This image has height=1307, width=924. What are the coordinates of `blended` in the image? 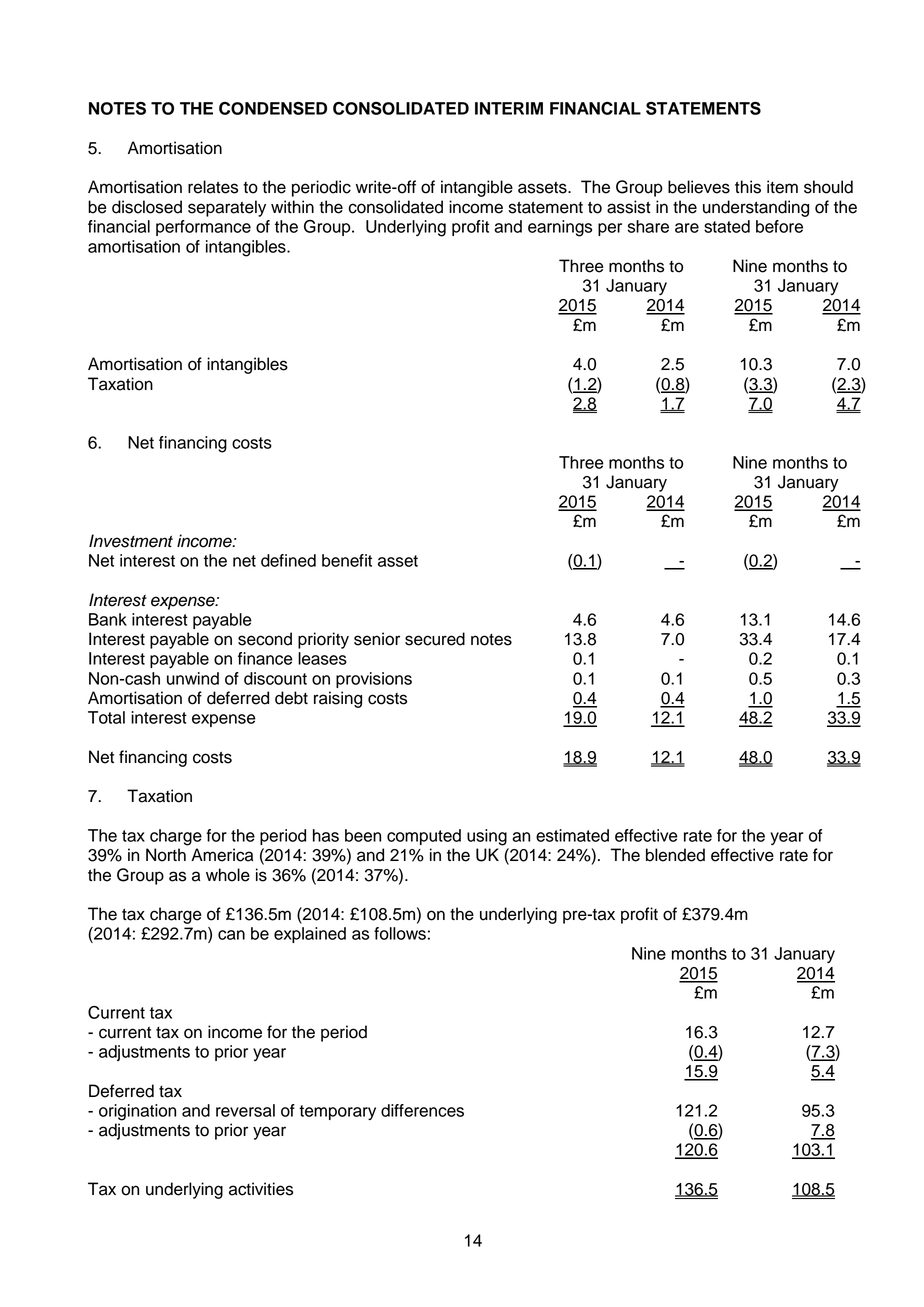 It's located at (675, 855).
